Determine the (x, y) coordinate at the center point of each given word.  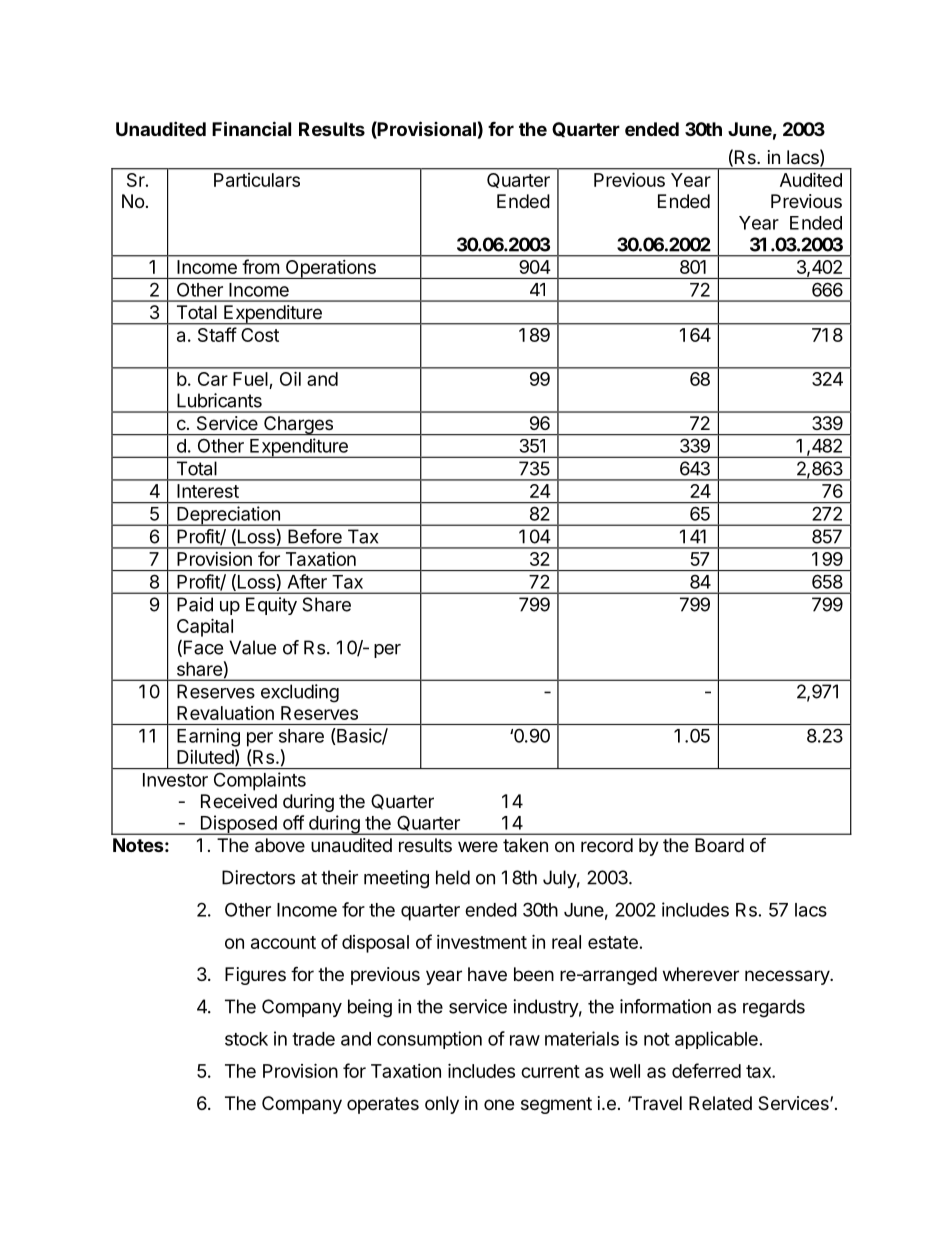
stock (246, 1039)
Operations (330, 269)
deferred (706, 1070)
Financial (251, 128)
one (499, 1104)
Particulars (257, 180)
